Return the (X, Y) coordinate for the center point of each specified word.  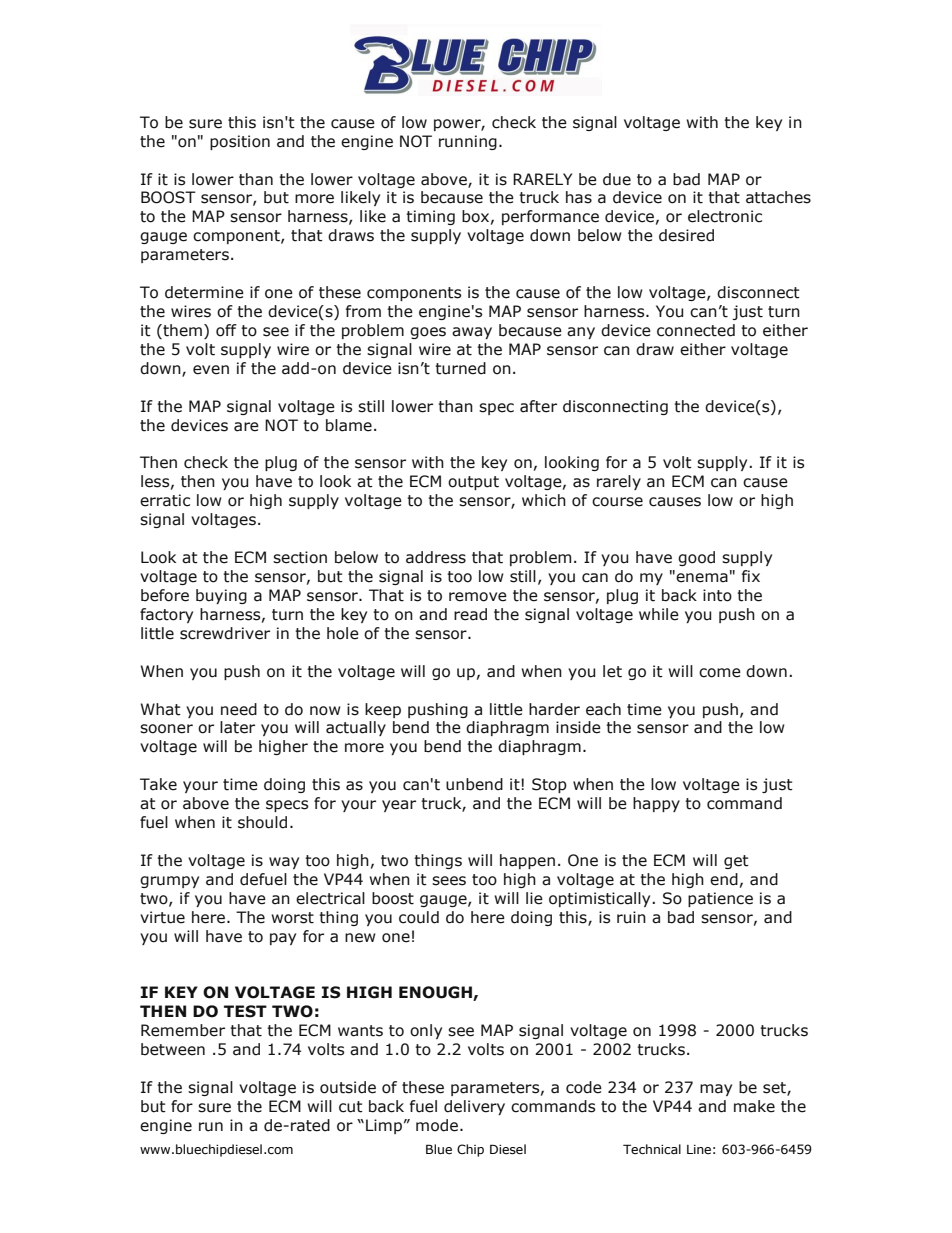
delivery (474, 1107)
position (240, 142)
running (468, 142)
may (716, 1090)
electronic (725, 216)
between (173, 1049)
